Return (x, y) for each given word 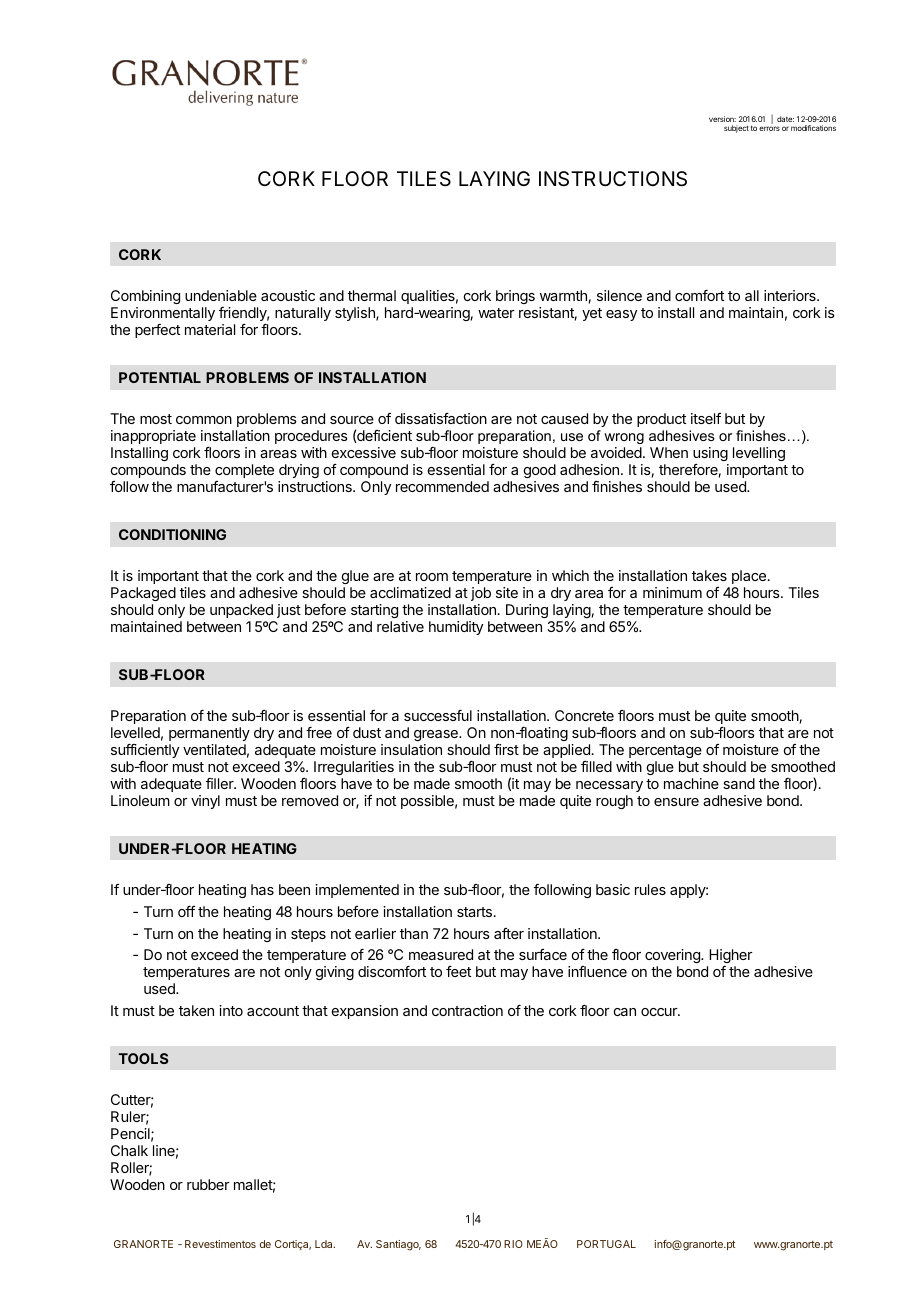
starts (474, 912)
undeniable (221, 295)
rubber (208, 1184)
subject (736, 129)
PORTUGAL (606, 1244)
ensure (676, 802)
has (262, 889)
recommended (442, 486)
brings (515, 297)
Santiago (398, 1245)
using (711, 456)
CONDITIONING (172, 534)
